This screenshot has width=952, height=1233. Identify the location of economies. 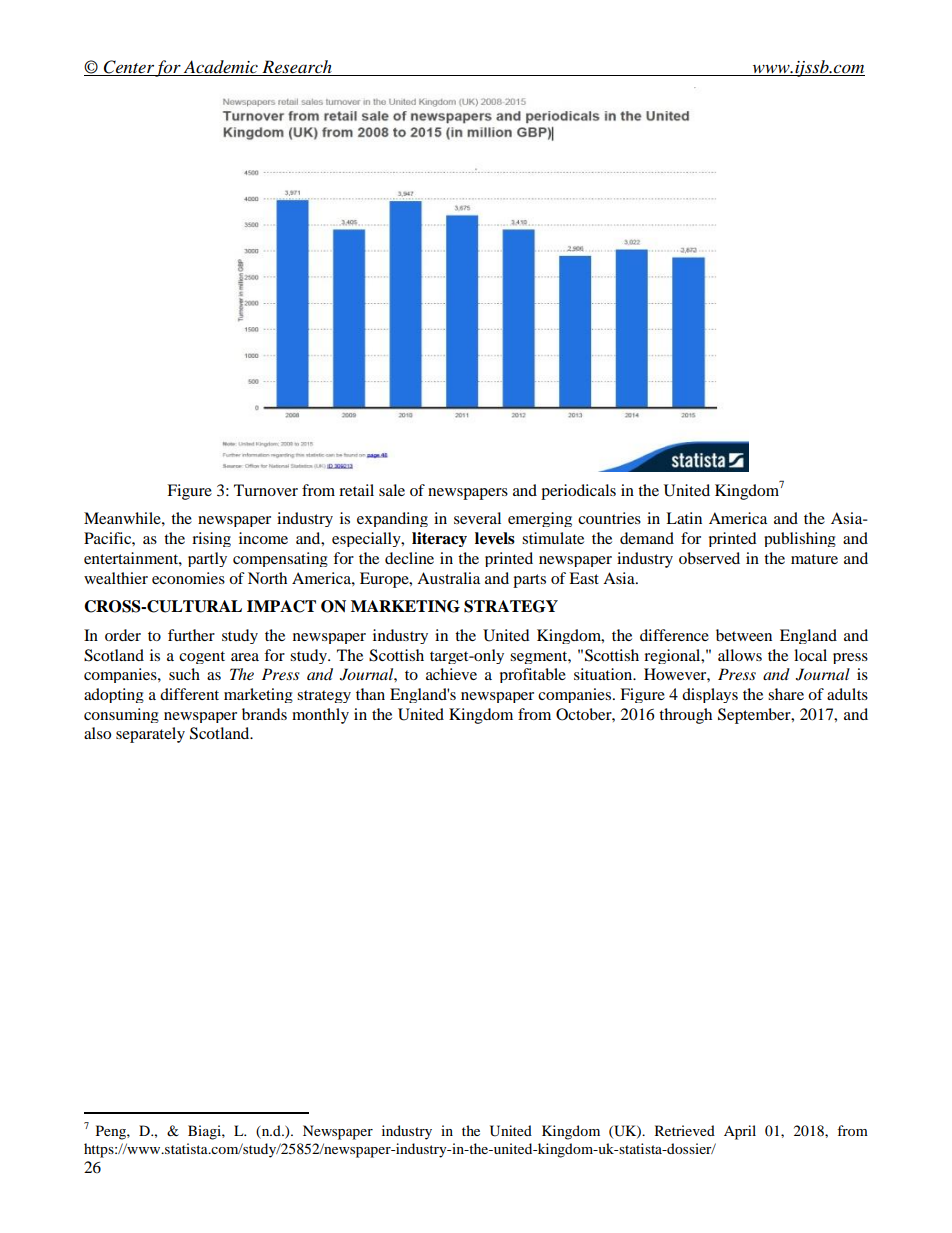
(188, 578).
